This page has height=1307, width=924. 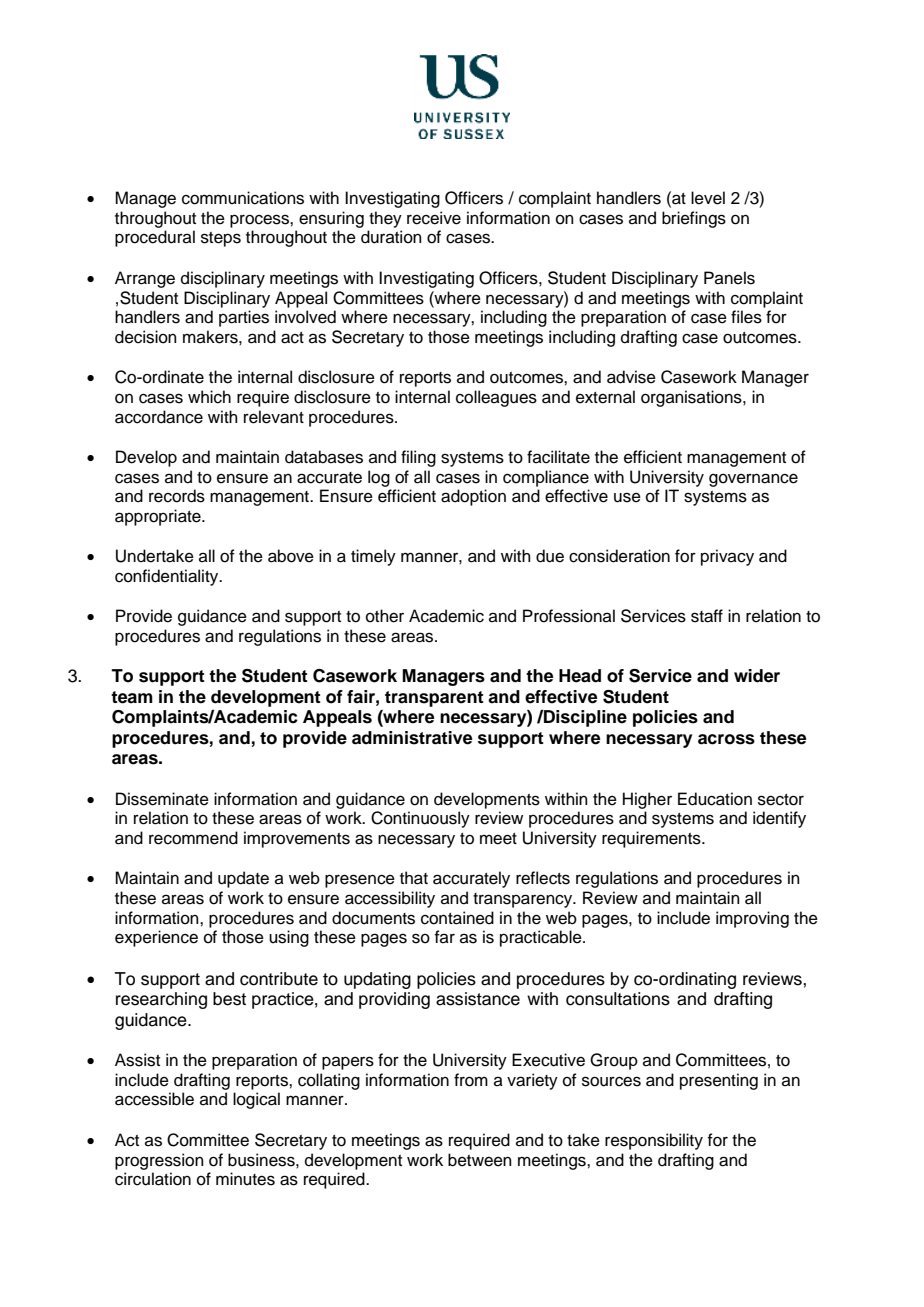 What do you see at coordinates (434, 699) in the page?
I see `transparent` at bounding box center [434, 699].
